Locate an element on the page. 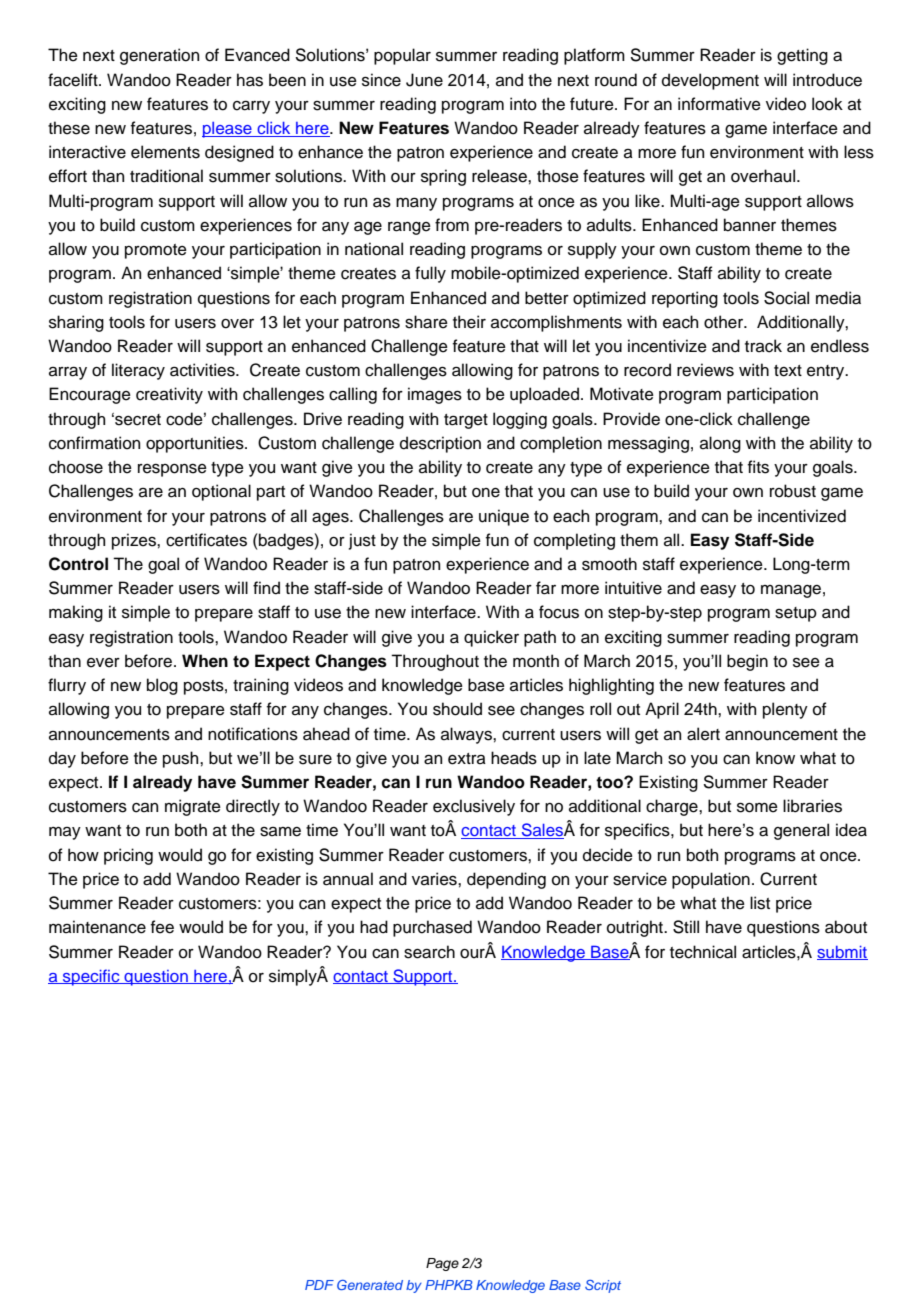 The height and width of the page is (1308, 924). text is located at coordinates (788, 371).
